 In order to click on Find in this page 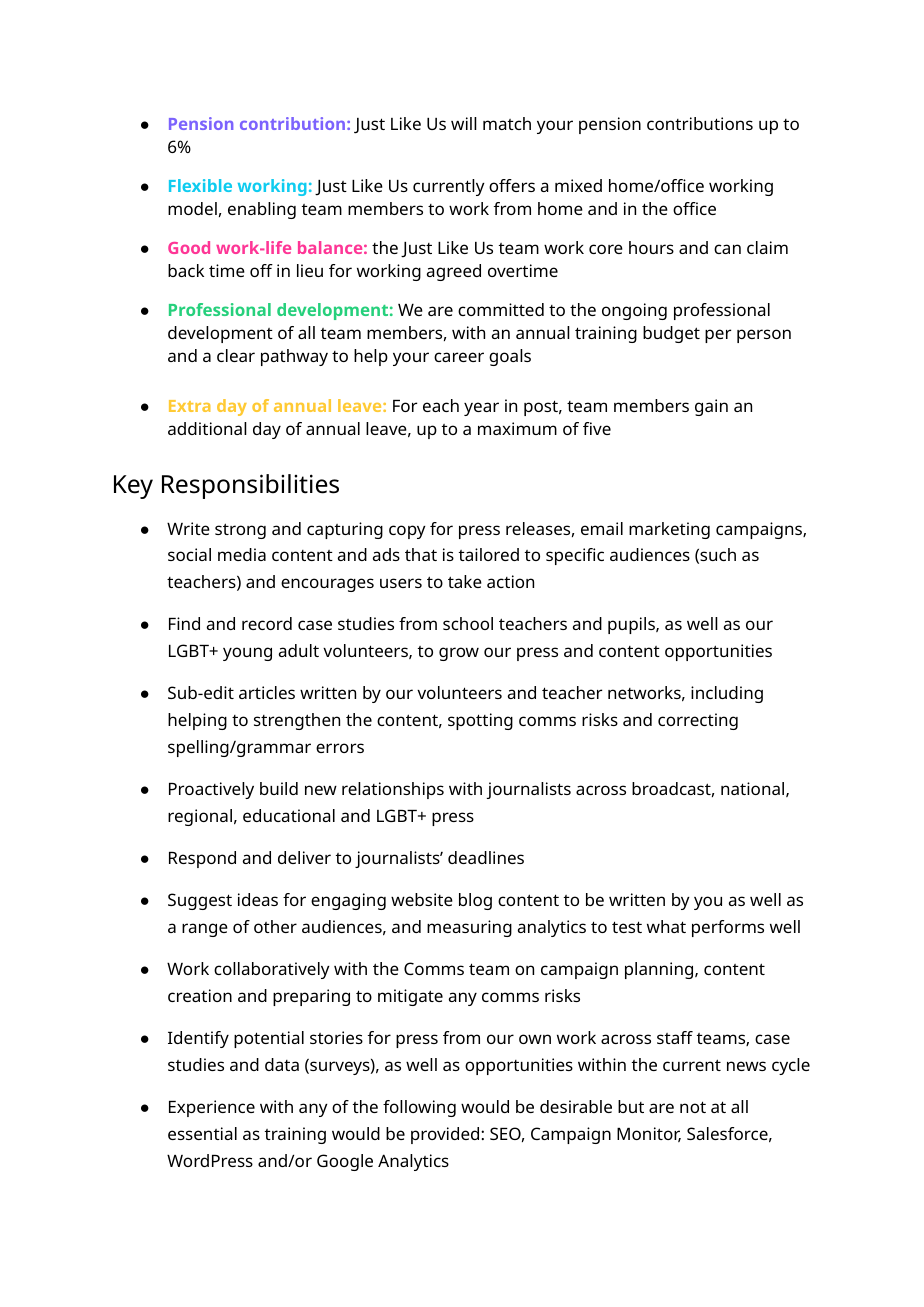, I will do `click(184, 623)`.
